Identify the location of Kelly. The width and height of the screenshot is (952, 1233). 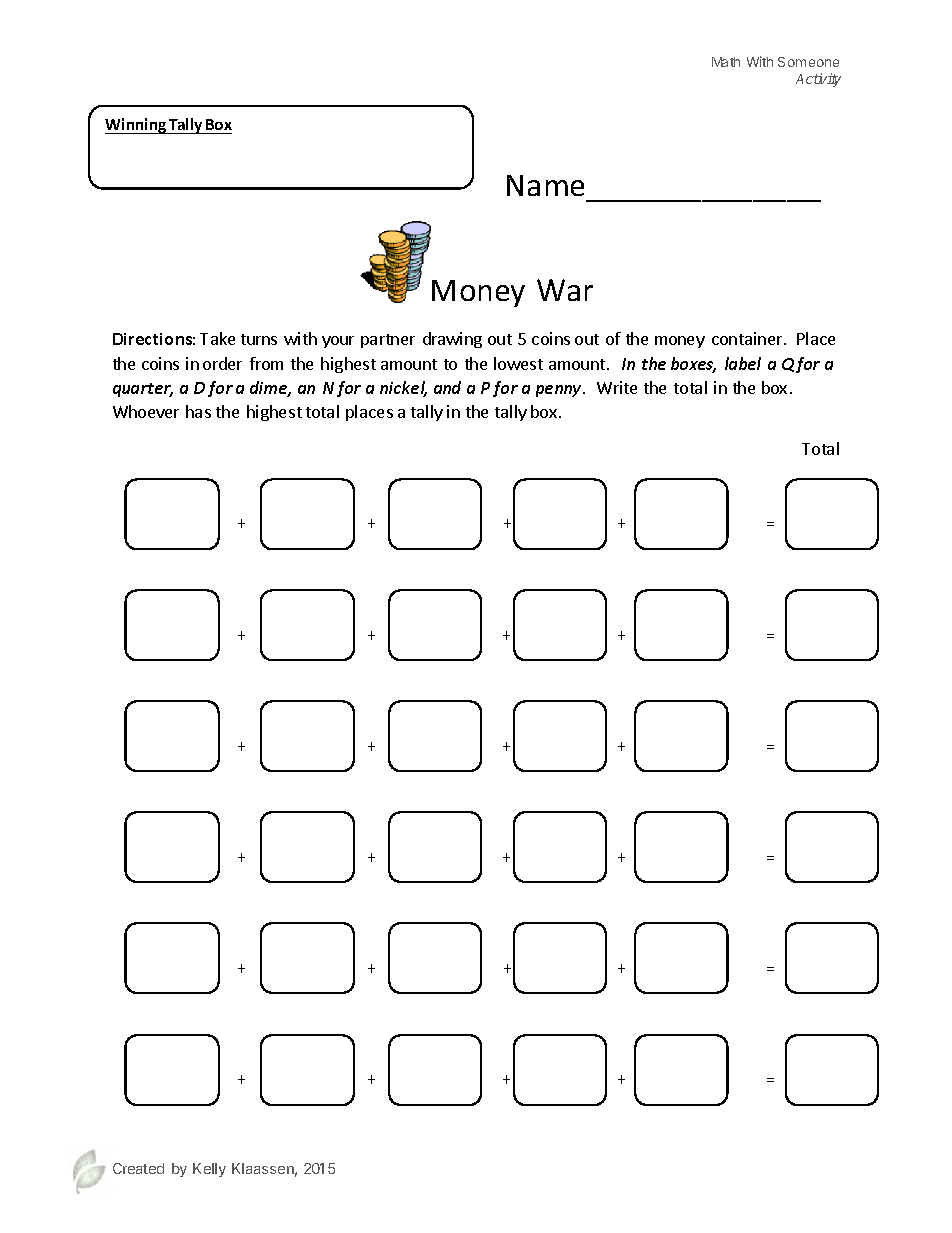
(209, 1170).
